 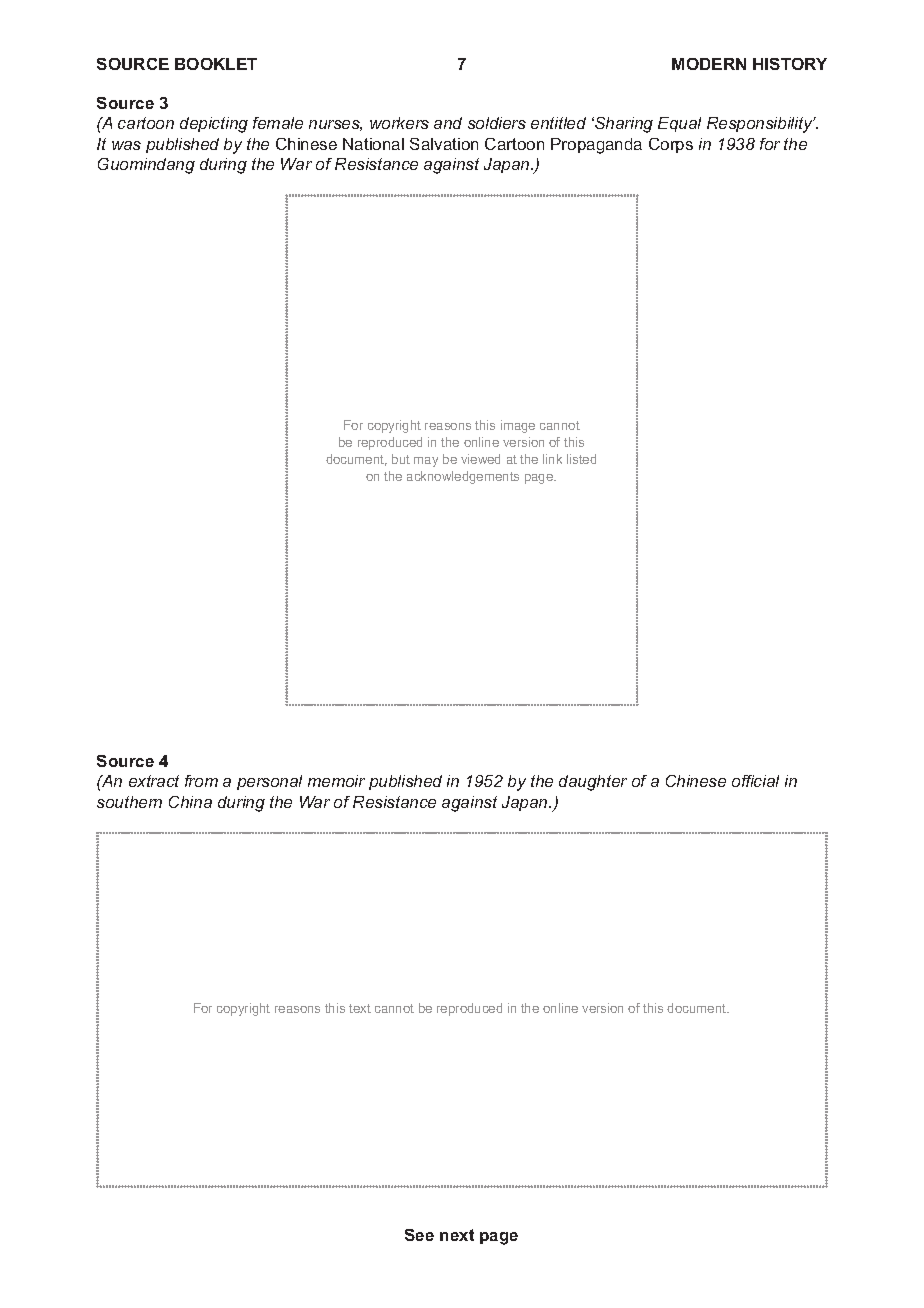 What do you see at coordinates (419, 1235) in the document?
I see `See` at bounding box center [419, 1235].
